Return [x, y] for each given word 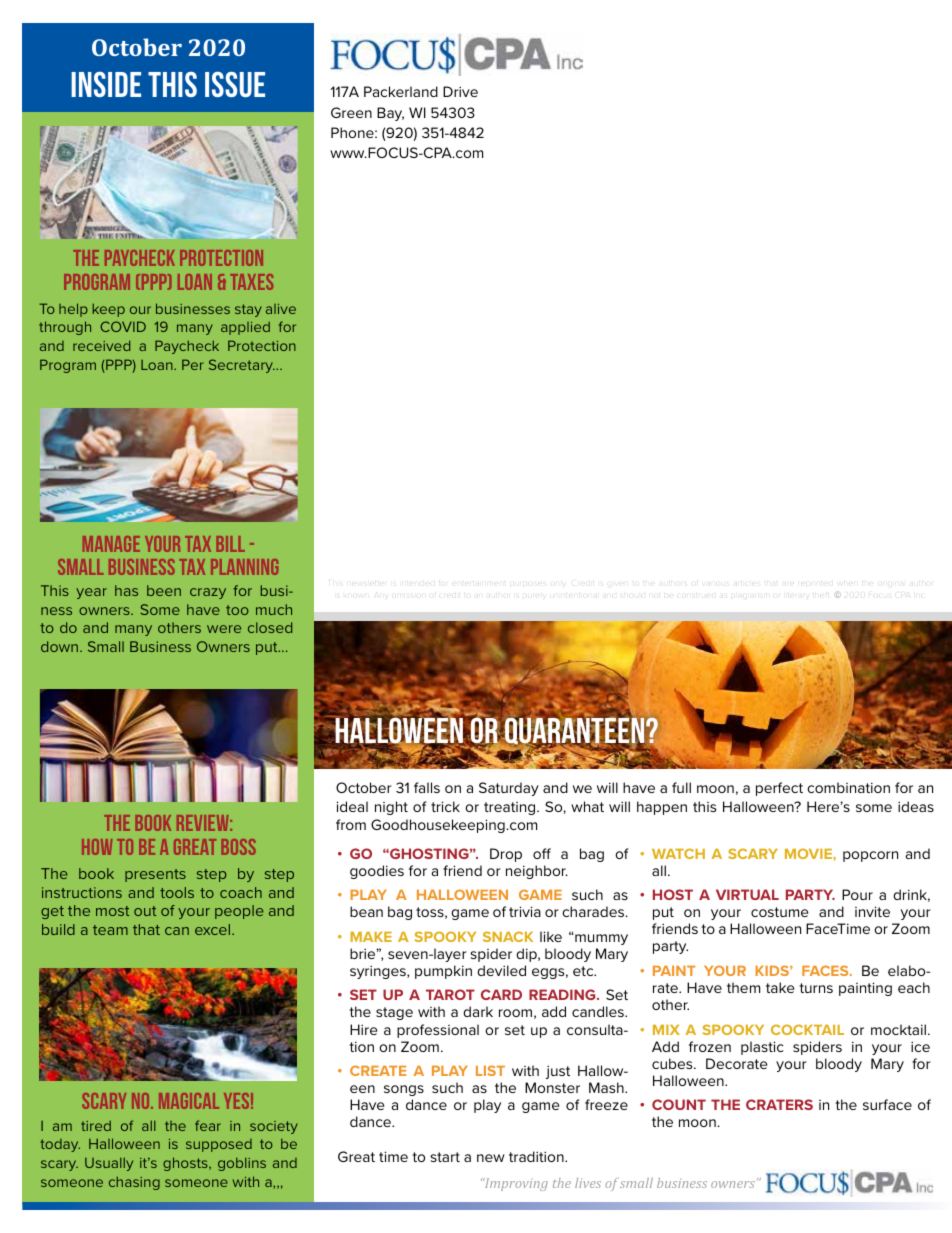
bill [230, 544]
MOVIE [809, 853]
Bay [390, 114]
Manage [111, 544]
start [445, 1157]
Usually [109, 1164]
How [97, 847]
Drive [460, 91]
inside [106, 84]
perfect [779, 789]
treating [511, 808]
